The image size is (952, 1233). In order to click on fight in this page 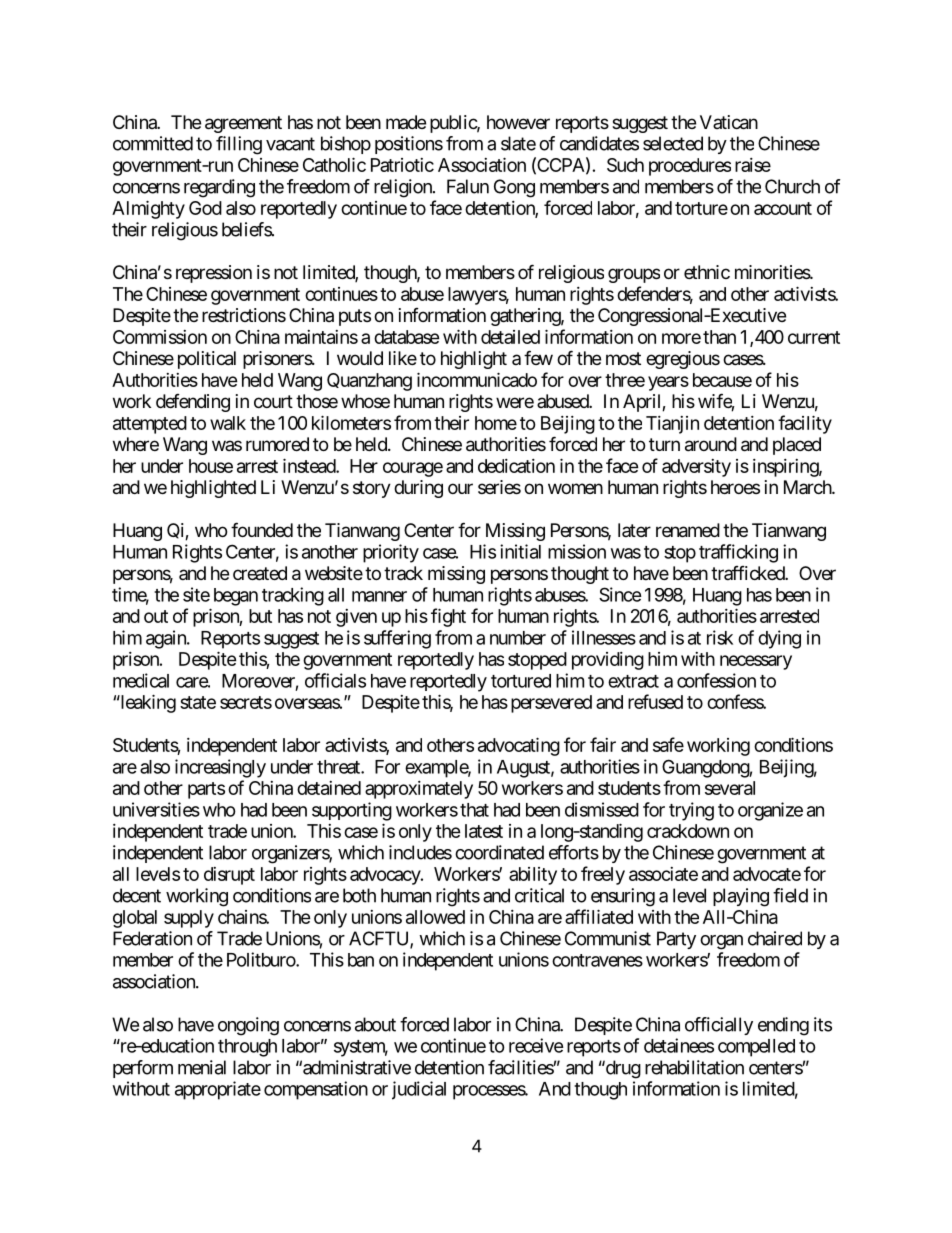, I will do `click(448, 617)`.
